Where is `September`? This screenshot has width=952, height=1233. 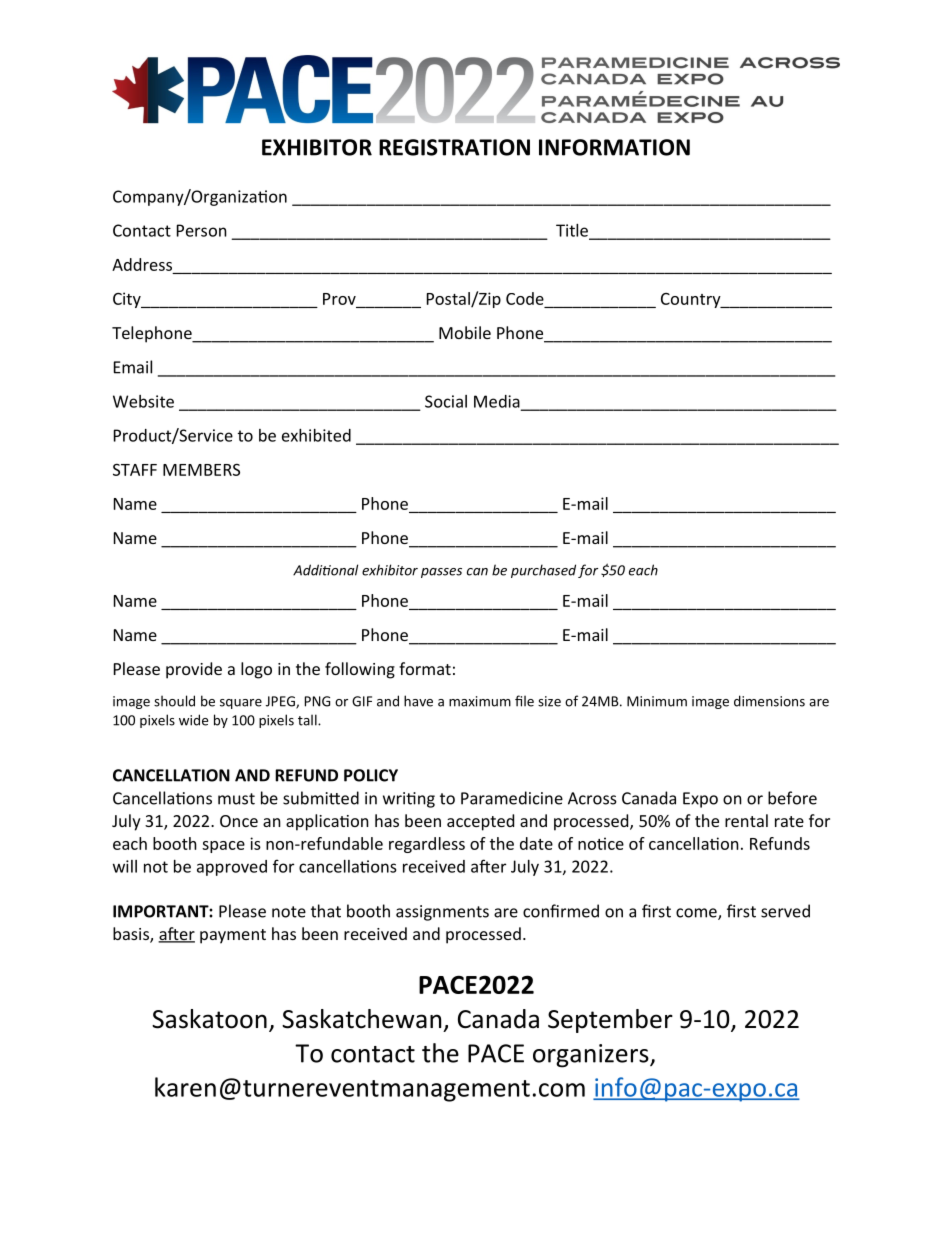
September is located at coordinates (610, 1021).
